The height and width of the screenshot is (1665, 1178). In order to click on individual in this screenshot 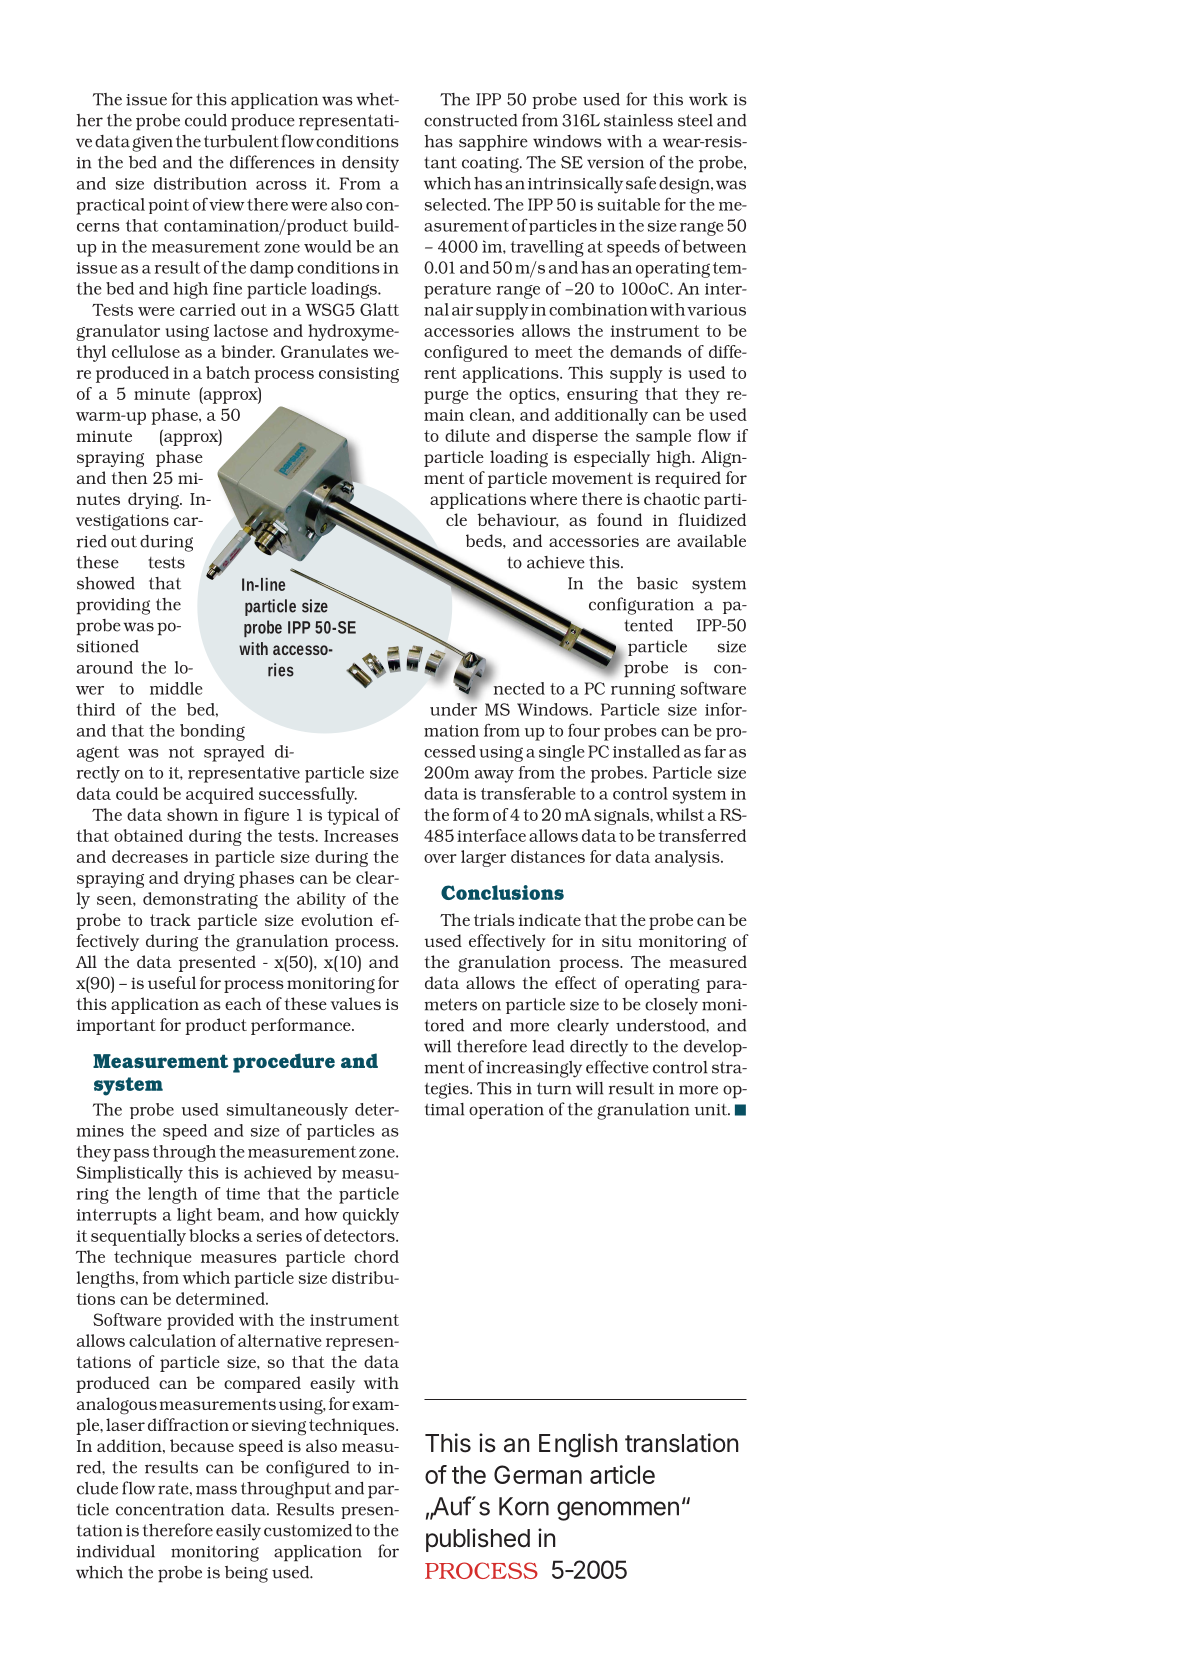, I will do `click(116, 1551)`.
